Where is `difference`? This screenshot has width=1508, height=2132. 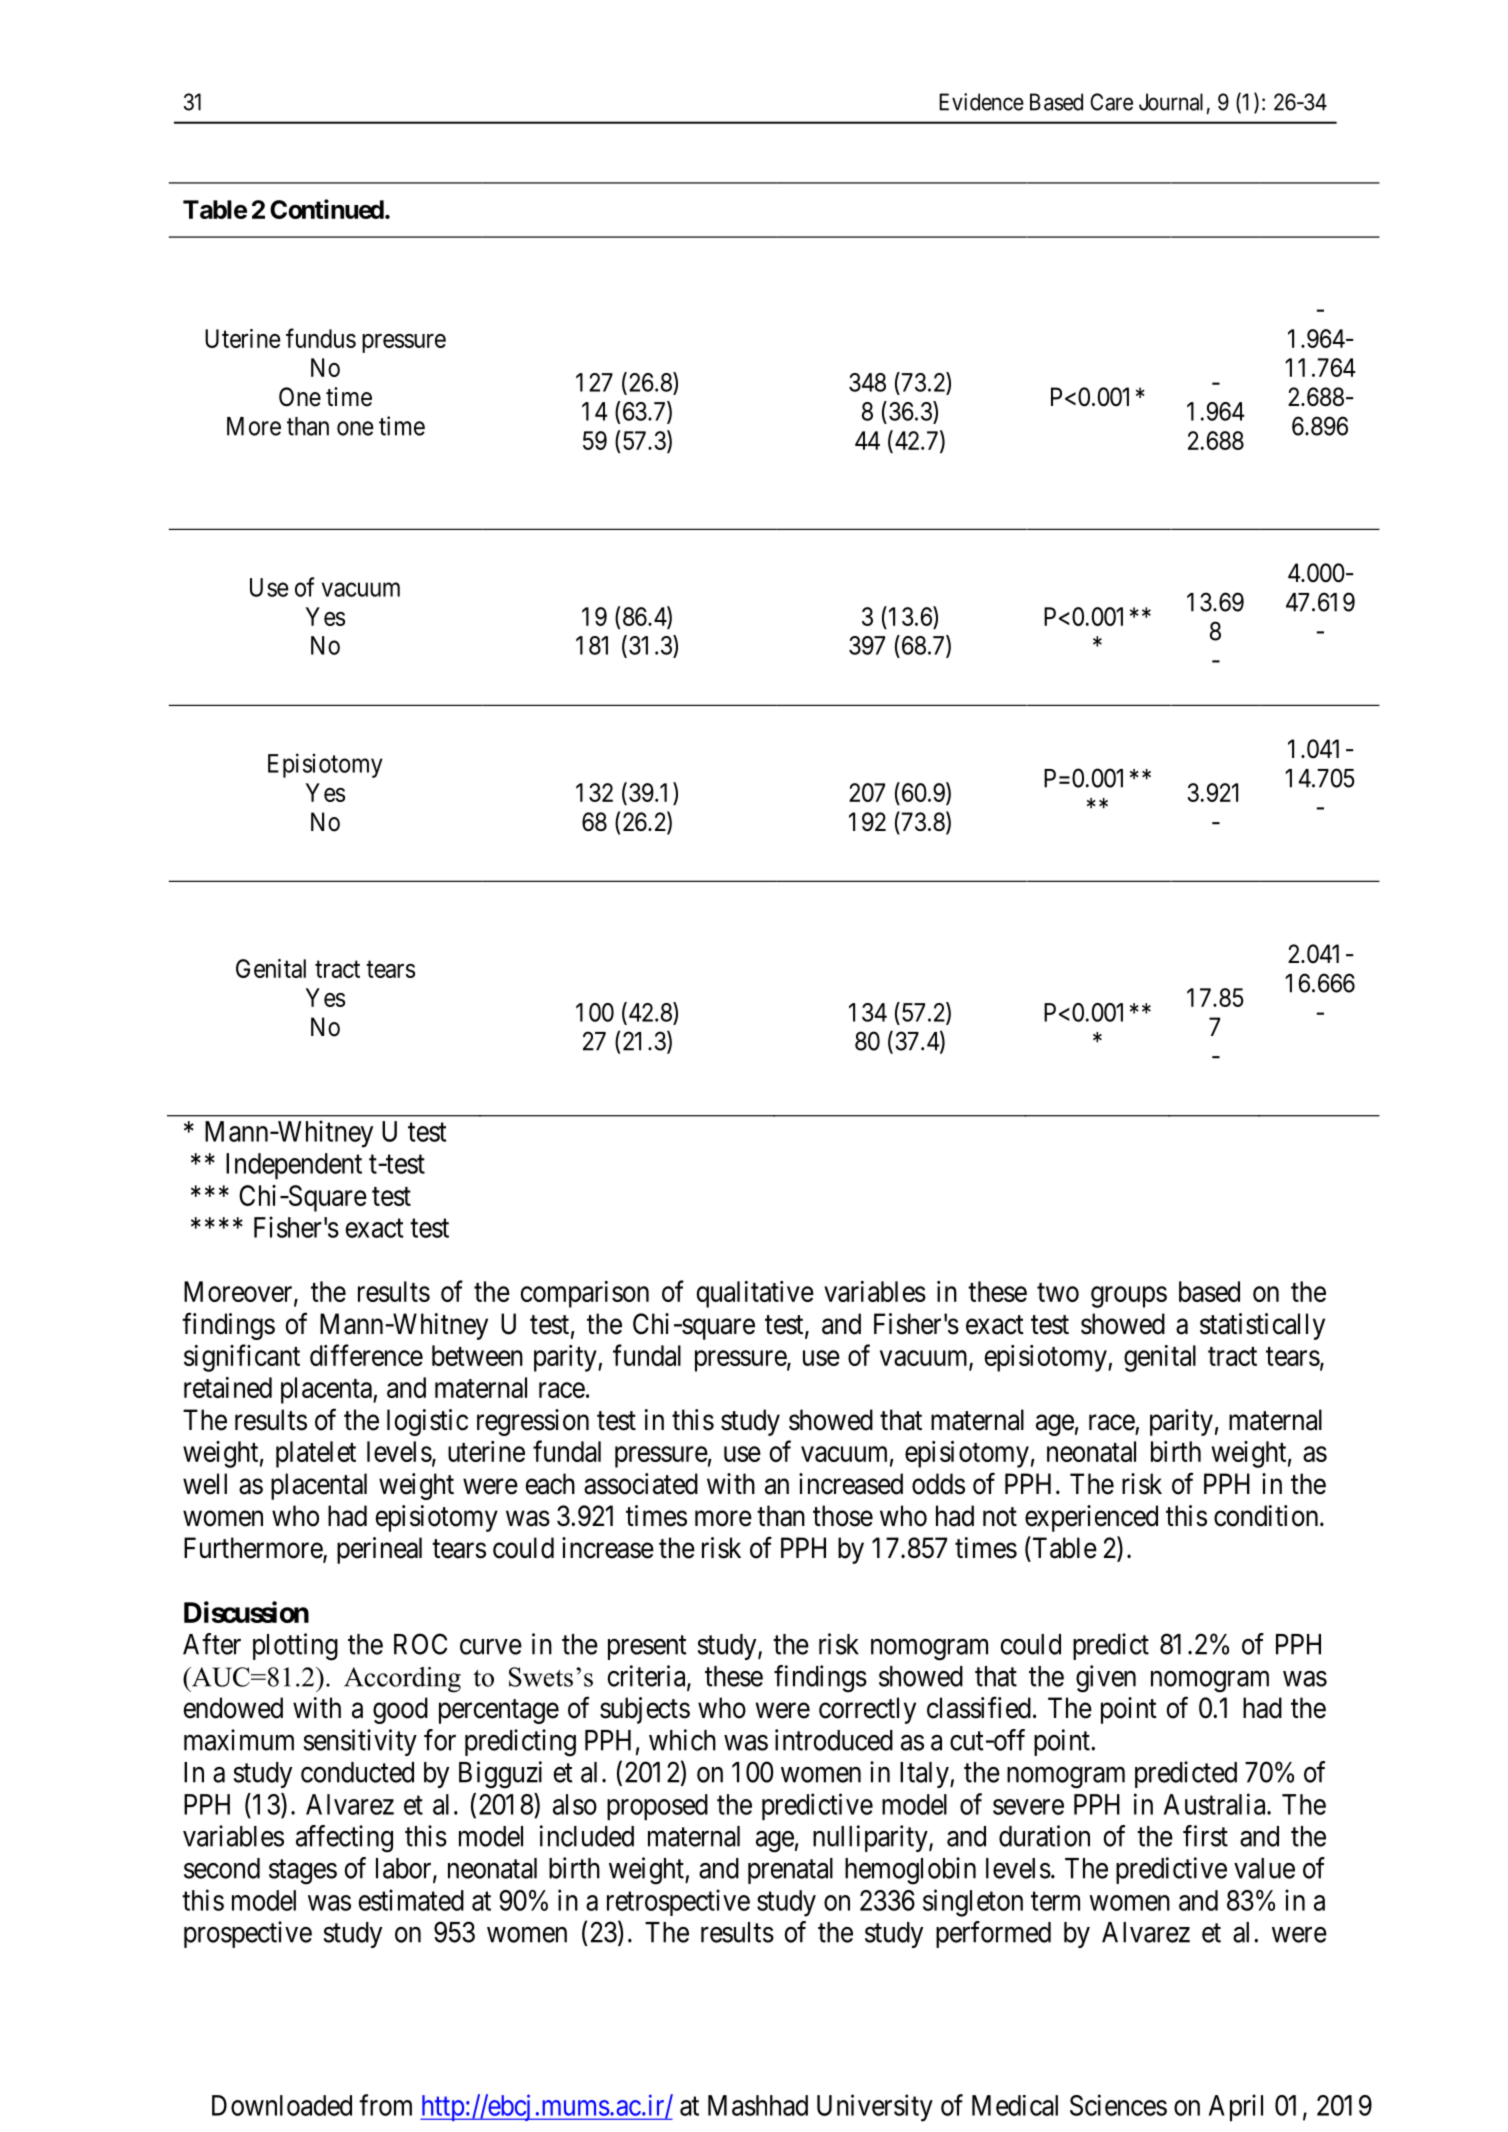
difference is located at coordinates (366, 1355).
